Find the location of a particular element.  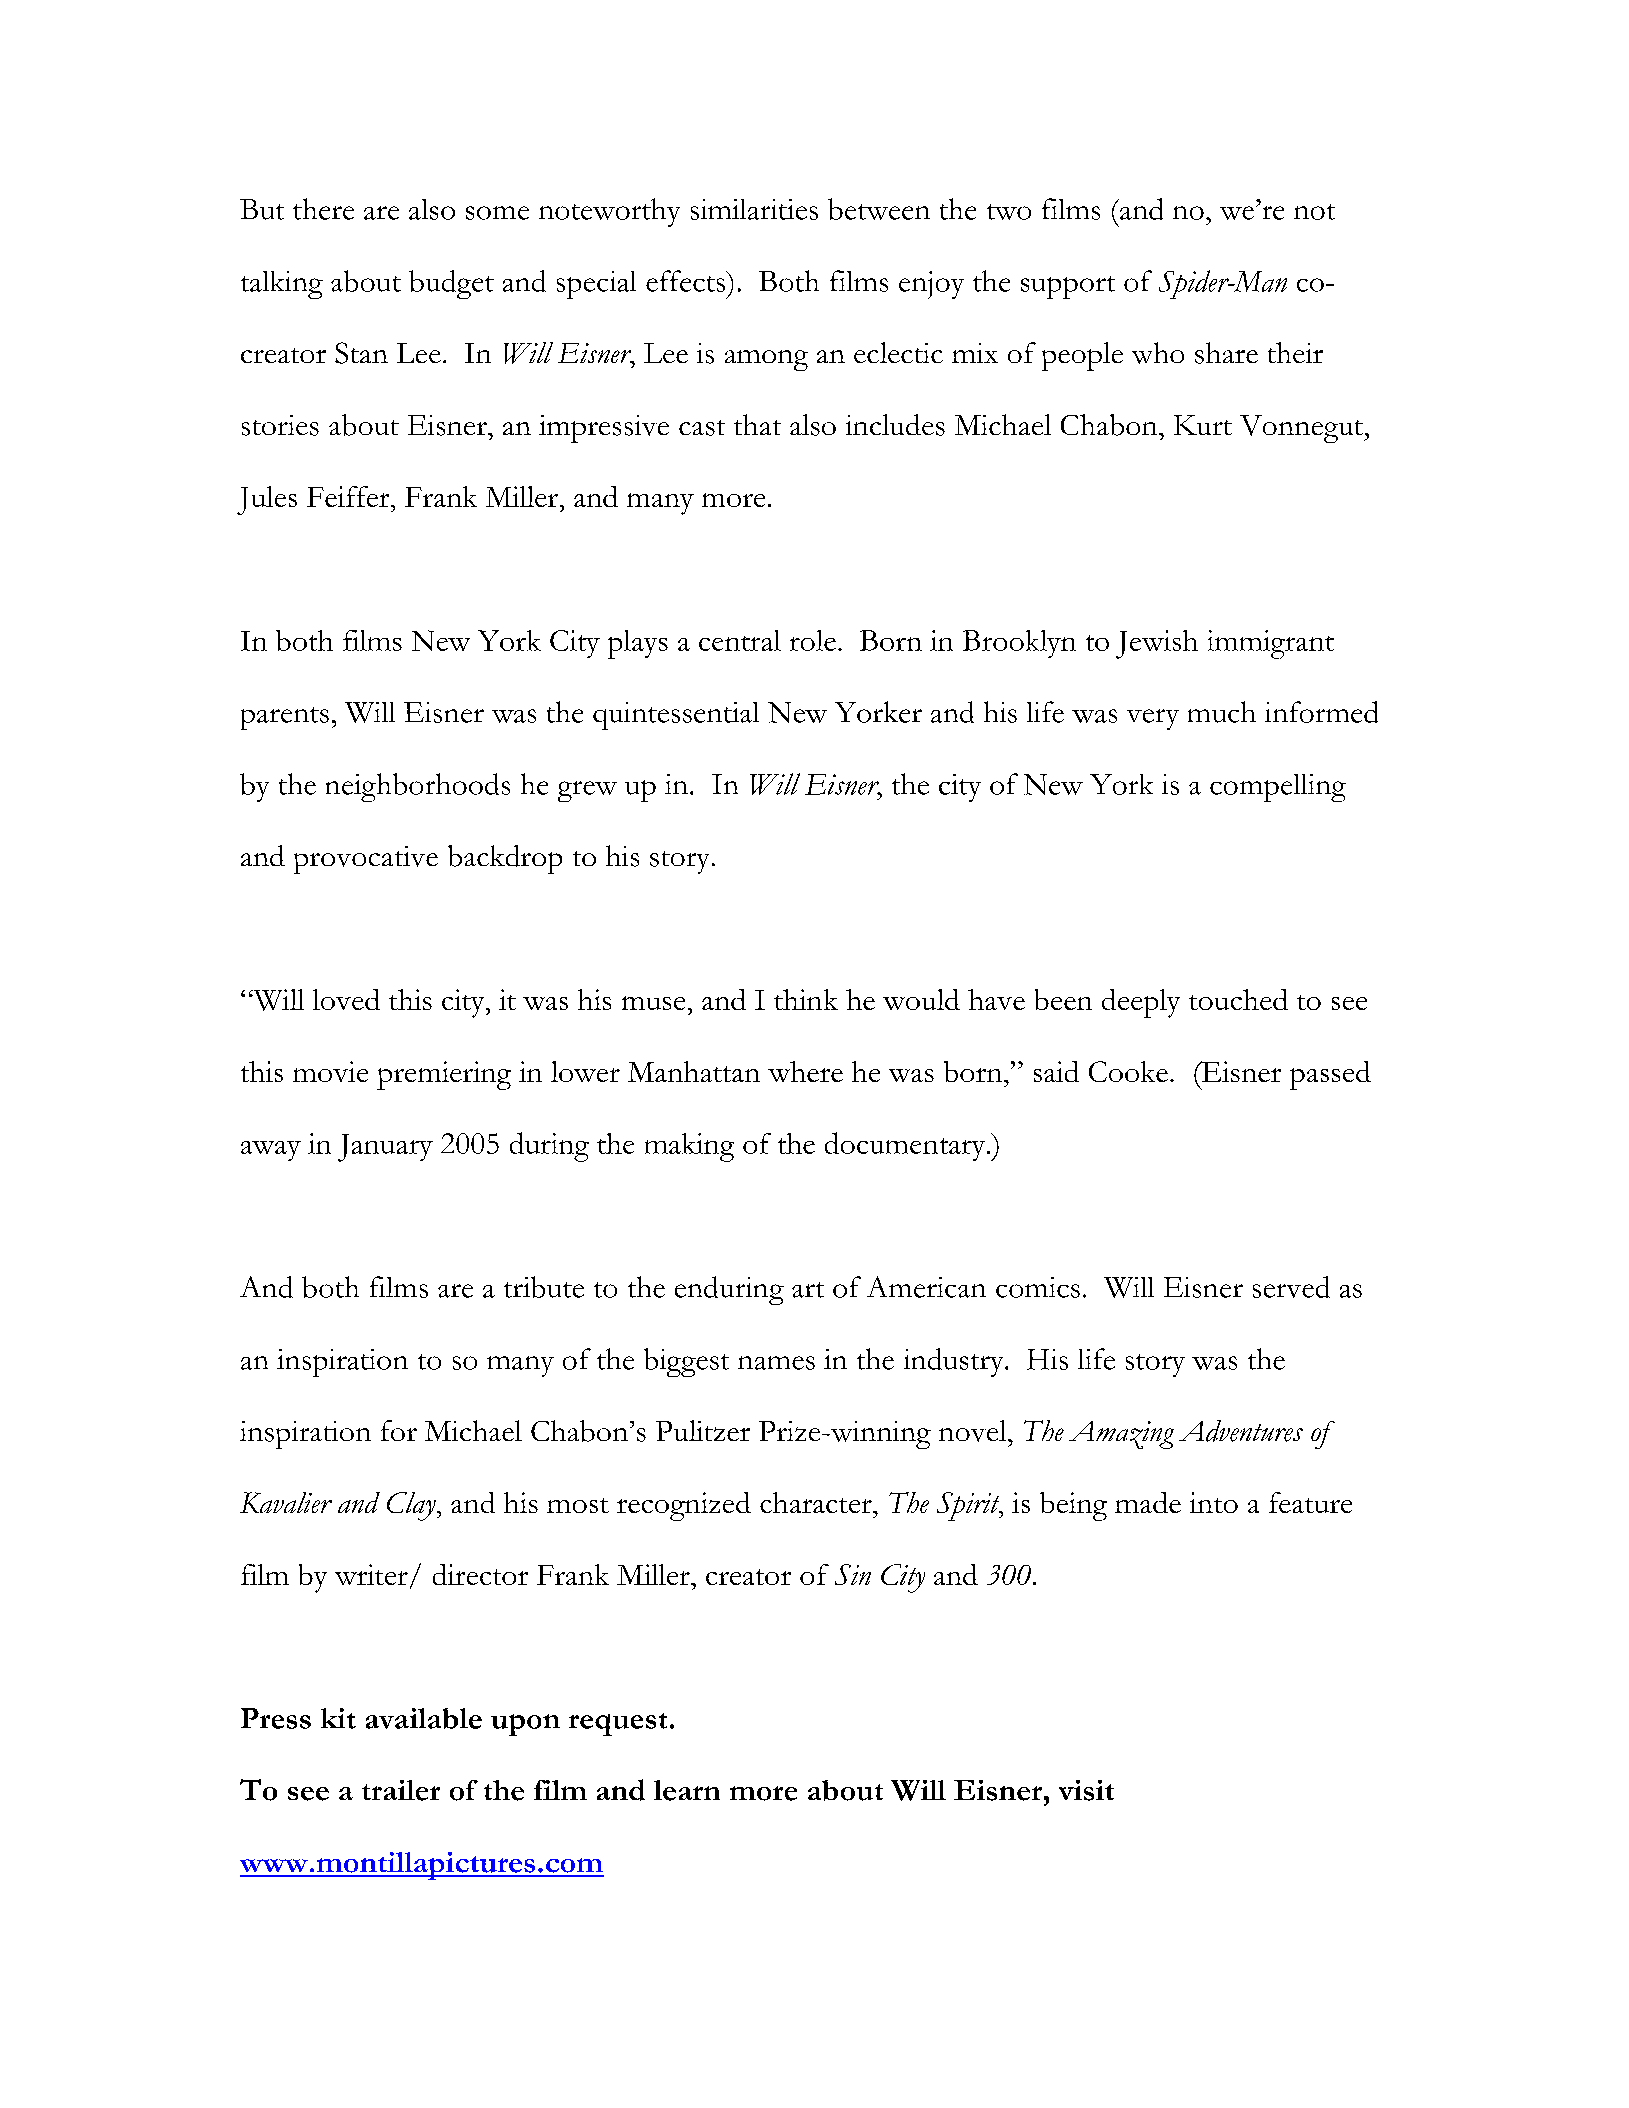

character is located at coordinates (817, 1502).
